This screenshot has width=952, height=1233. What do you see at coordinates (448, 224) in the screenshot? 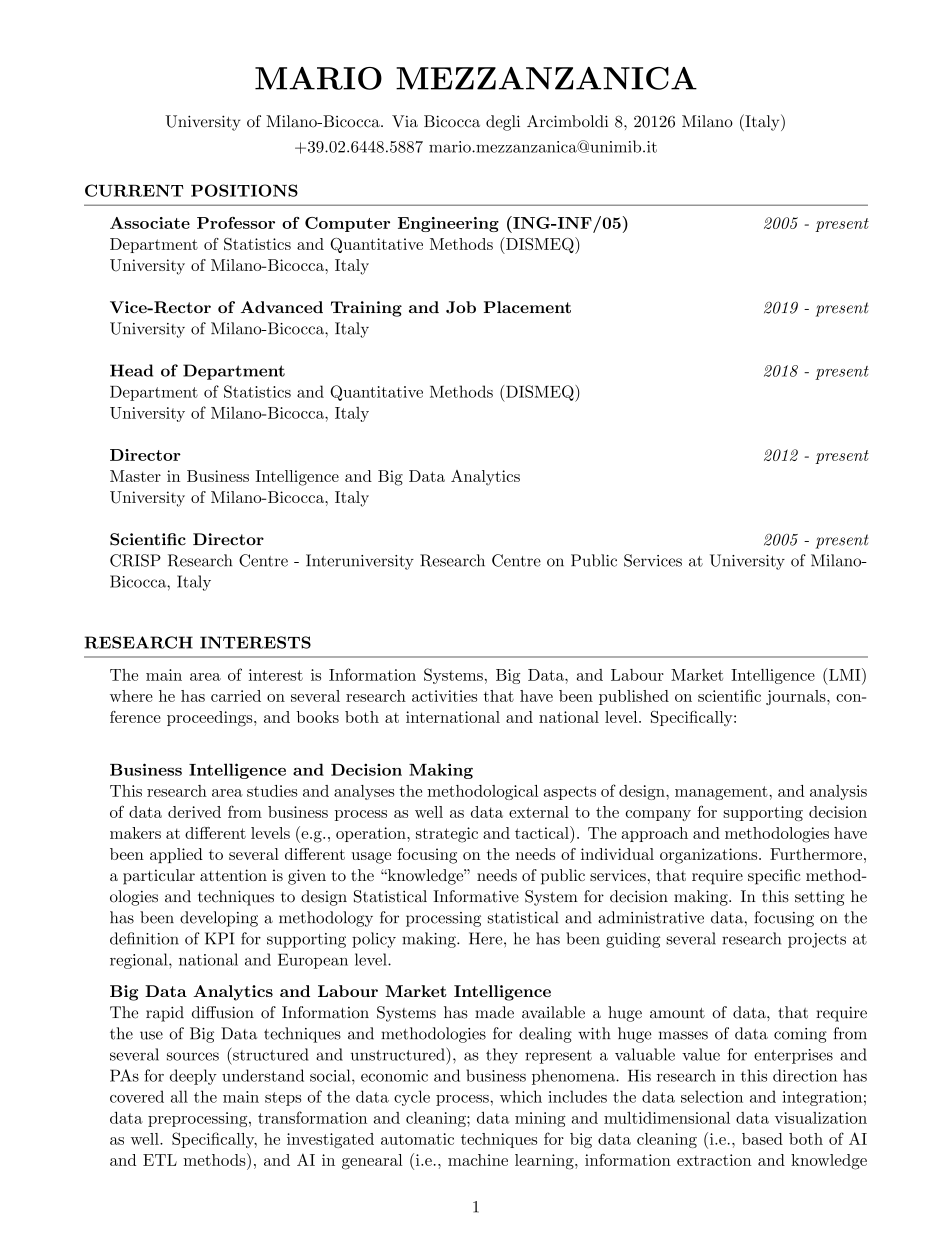
I see `Engineering` at bounding box center [448, 224].
